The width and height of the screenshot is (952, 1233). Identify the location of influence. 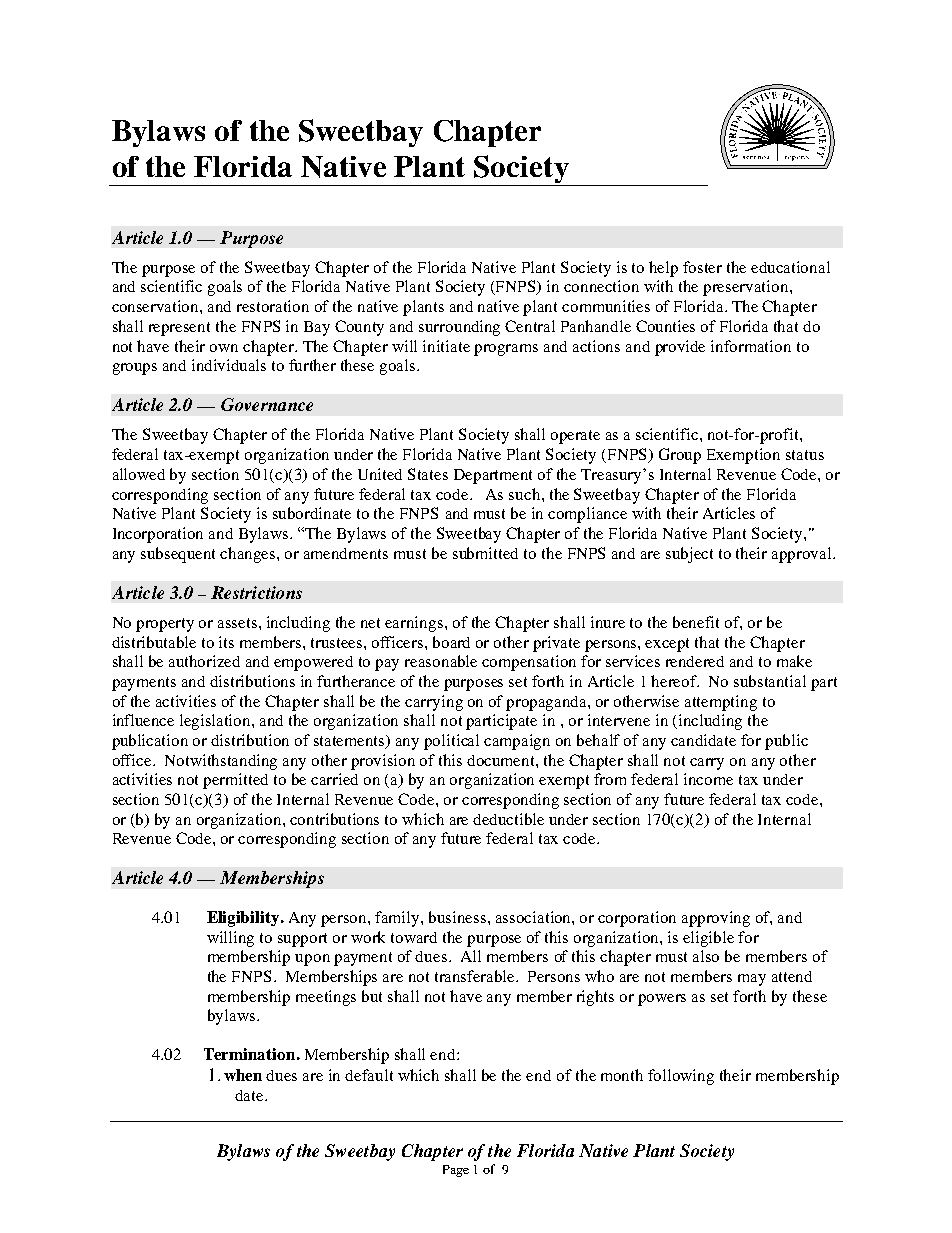
(143, 720).
